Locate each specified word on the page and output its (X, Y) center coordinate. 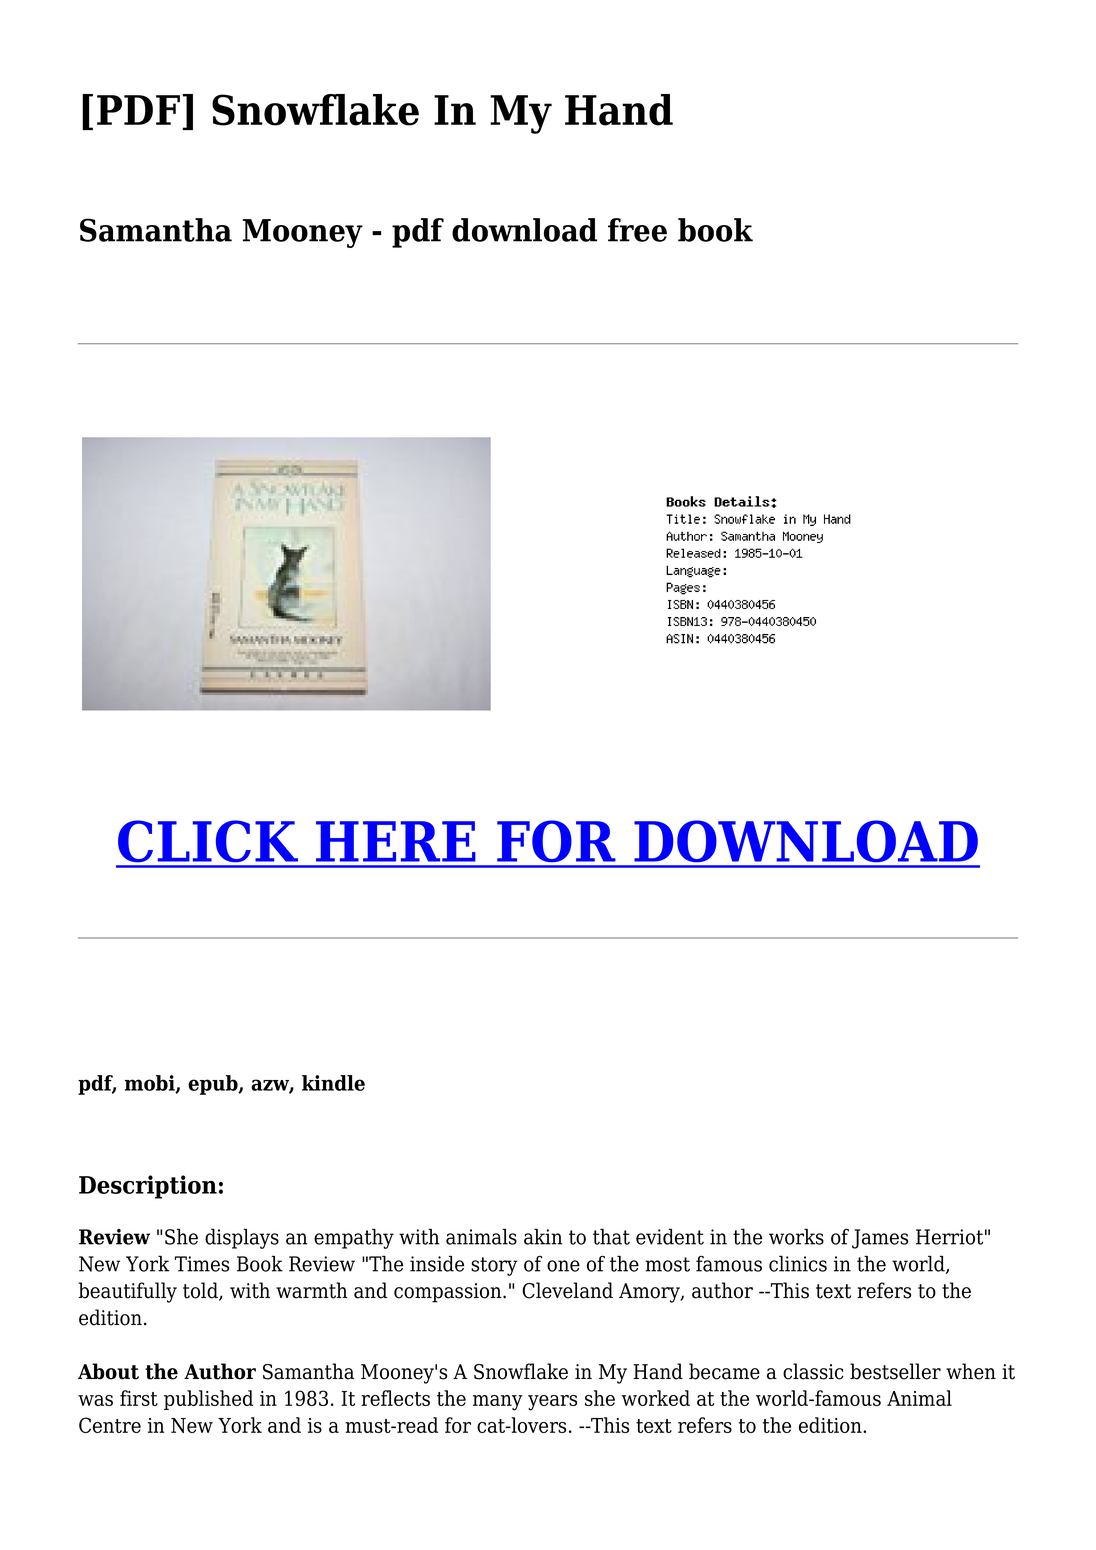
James (880, 1239)
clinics (798, 1263)
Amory (650, 1293)
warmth (312, 1290)
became (724, 1371)
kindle (333, 1083)
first (139, 1398)
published (208, 1400)
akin (543, 1236)
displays (242, 1238)
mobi (151, 1084)
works (796, 1236)
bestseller (895, 1371)
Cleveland (567, 1290)
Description (148, 1187)
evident (670, 1236)
